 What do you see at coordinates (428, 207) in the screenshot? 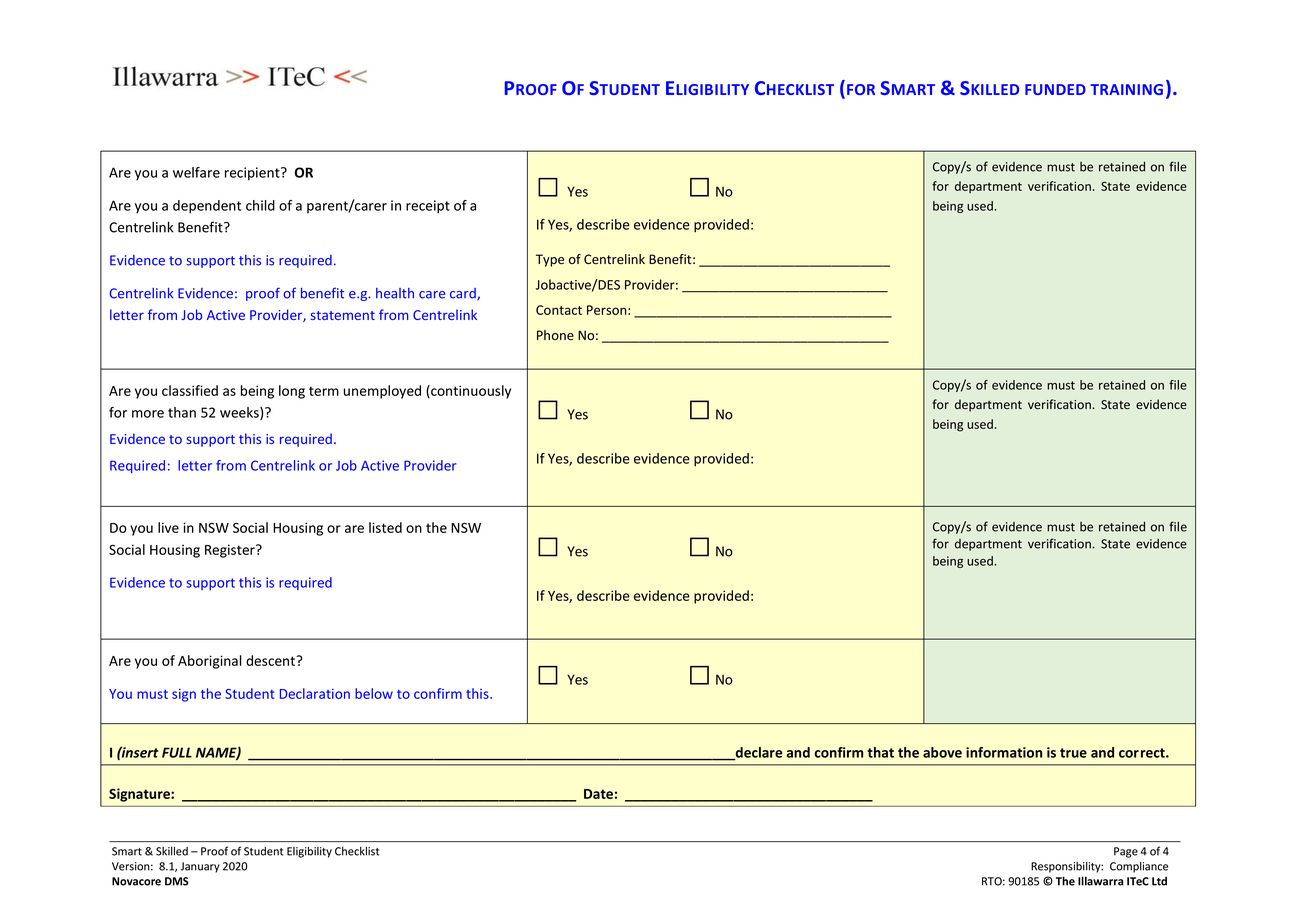
I see `receipt` at bounding box center [428, 207].
